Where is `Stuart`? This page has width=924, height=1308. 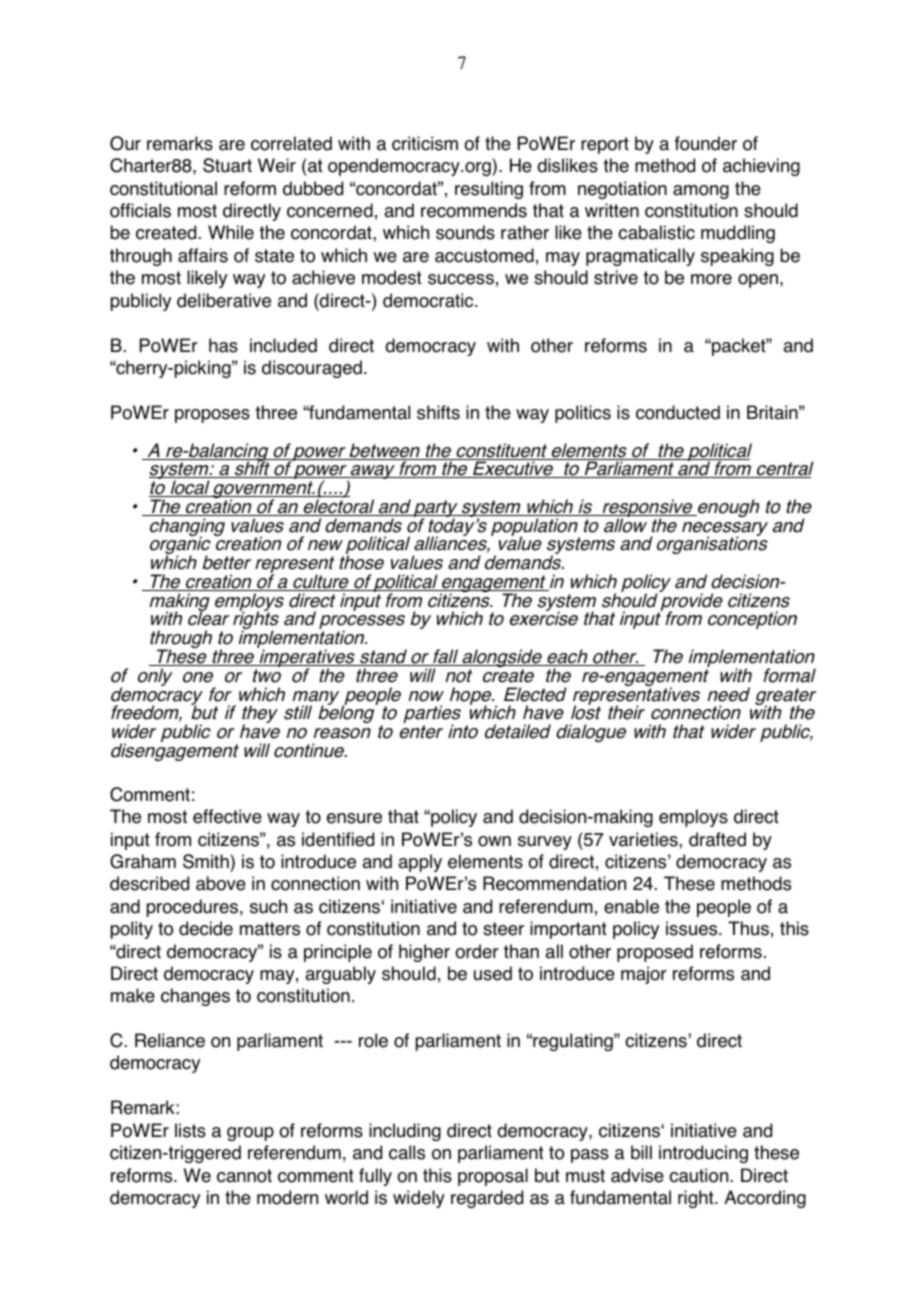 Stuart is located at coordinates (227, 165).
